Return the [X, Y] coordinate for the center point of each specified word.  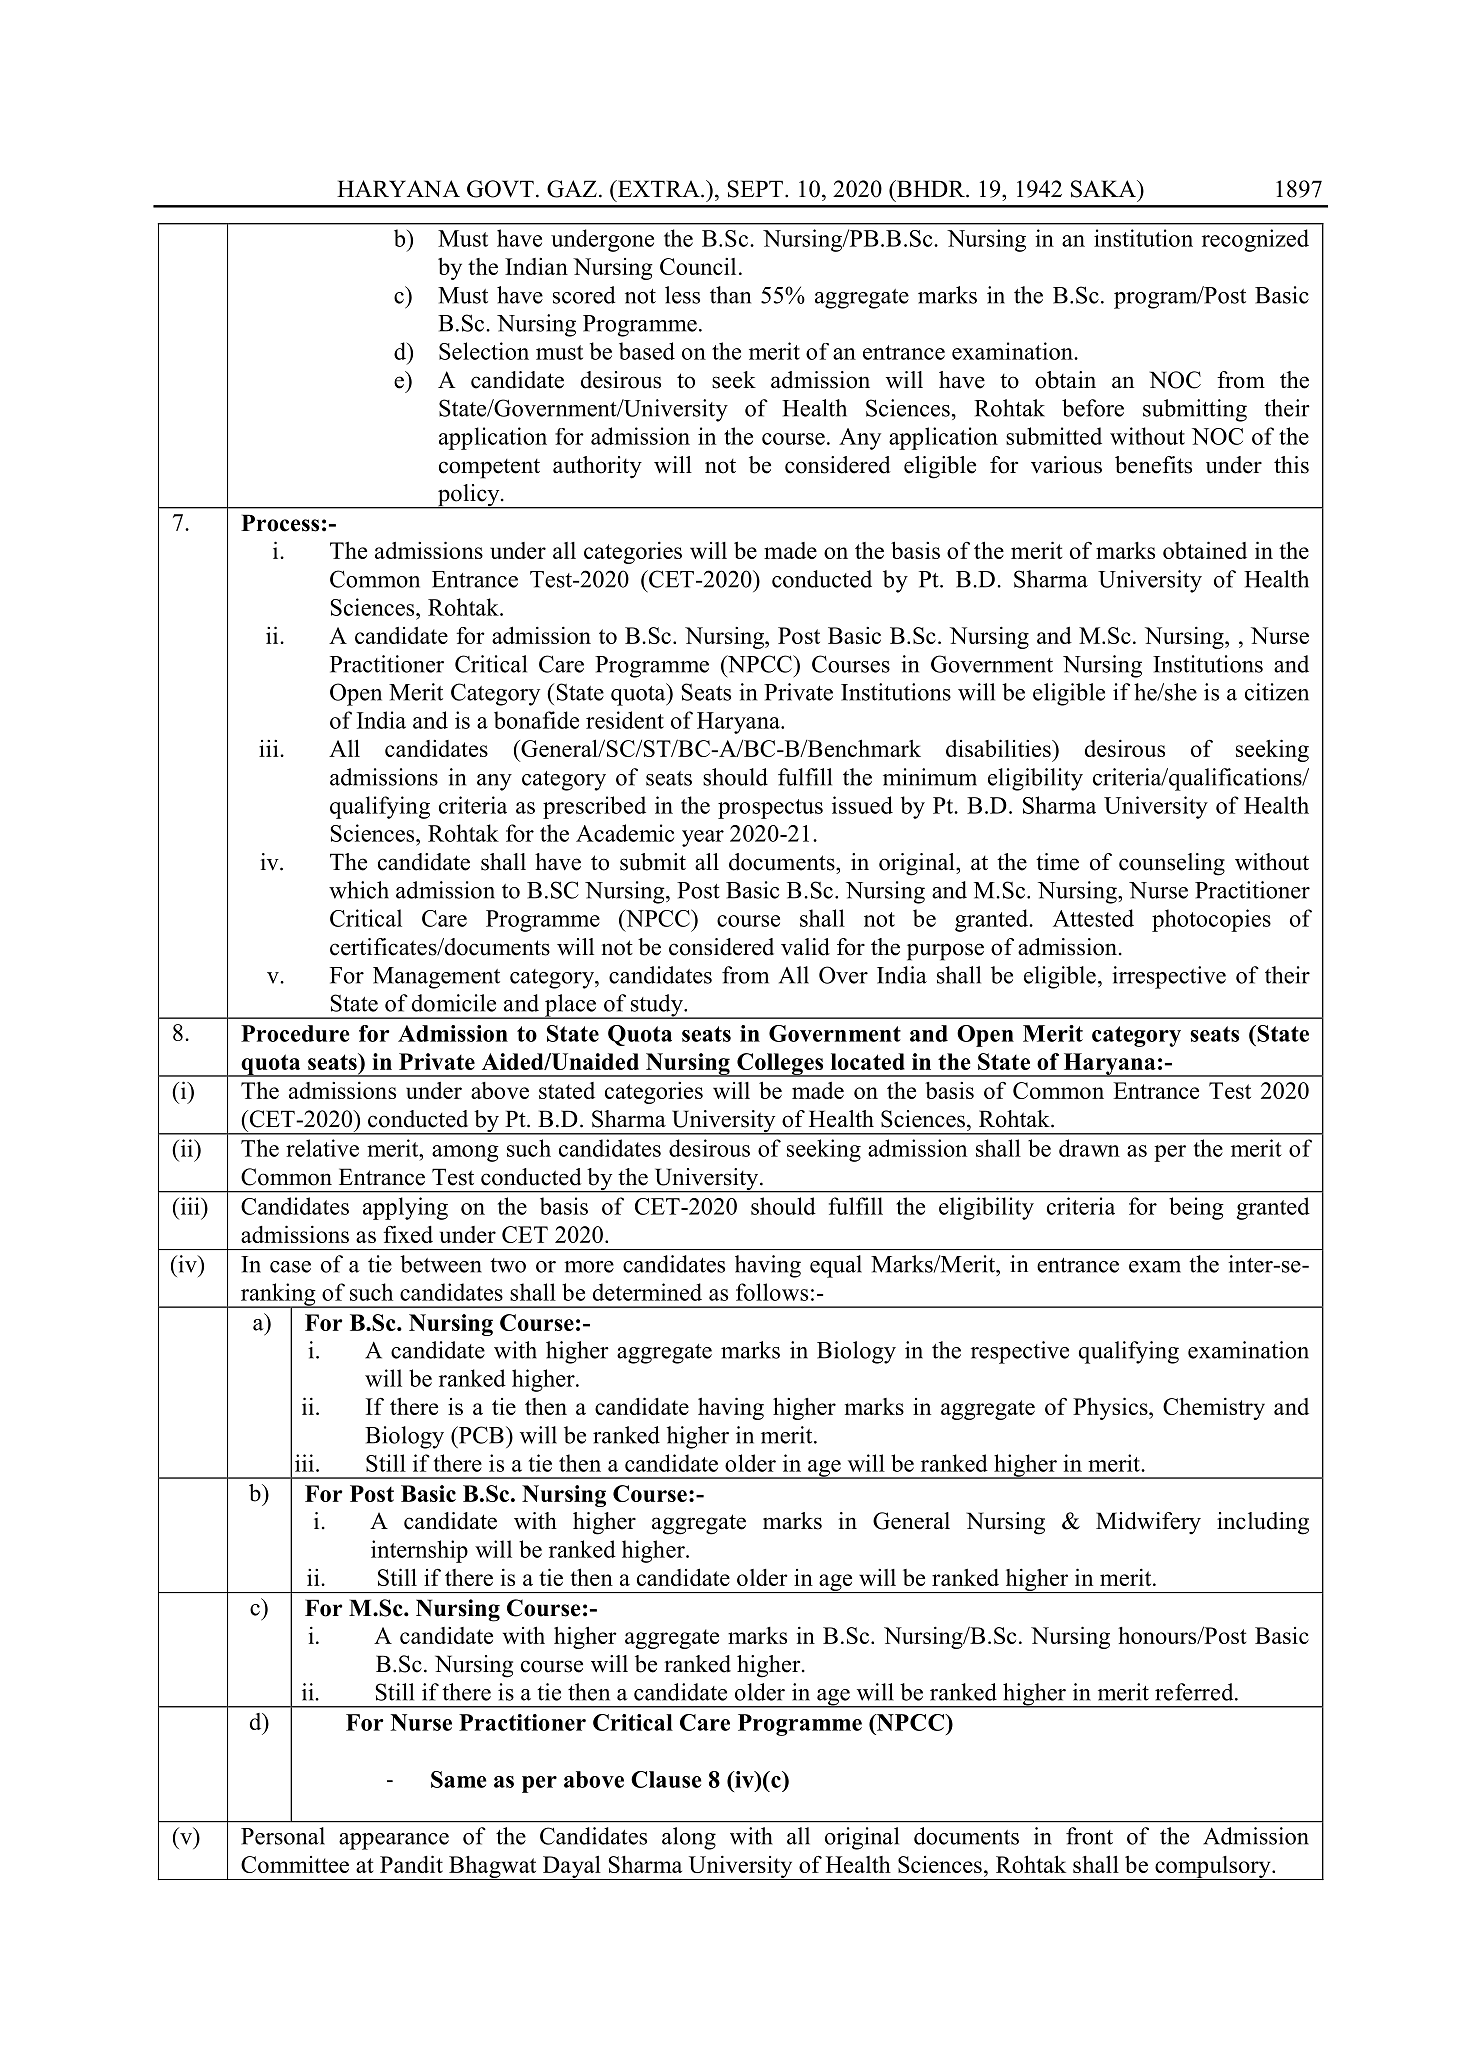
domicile [454, 1003]
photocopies [1211, 920]
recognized [1255, 240]
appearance [394, 1841]
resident [625, 720]
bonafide [536, 720]
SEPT [755, 189]
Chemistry [1214, 1408]
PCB [480, 1435]
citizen [1277, 692]
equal [836, 1266]
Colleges [780, 1065]
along [689, 1838]
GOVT [500, 189]
